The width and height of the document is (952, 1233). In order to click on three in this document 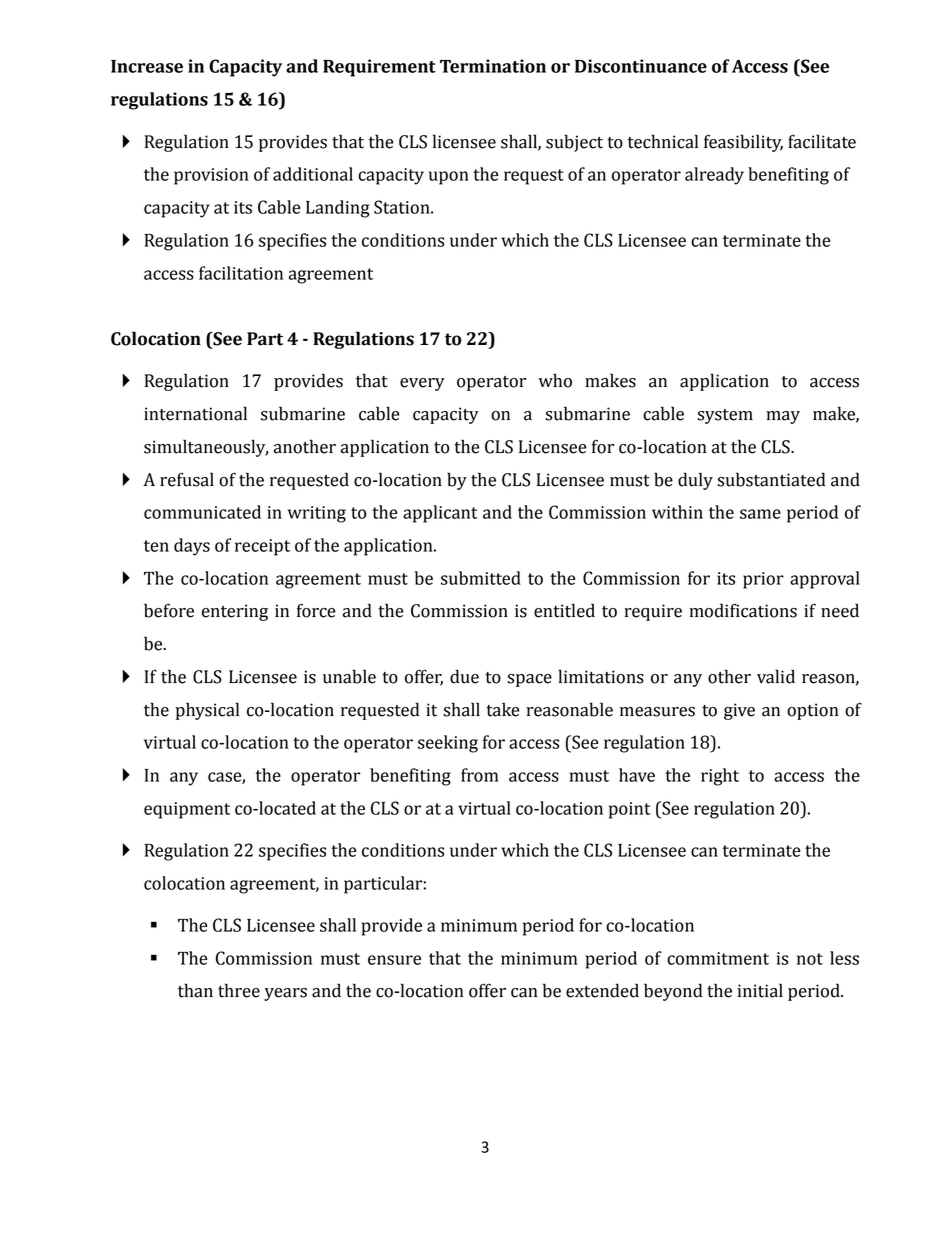, I will do `click(239, 990)`.
